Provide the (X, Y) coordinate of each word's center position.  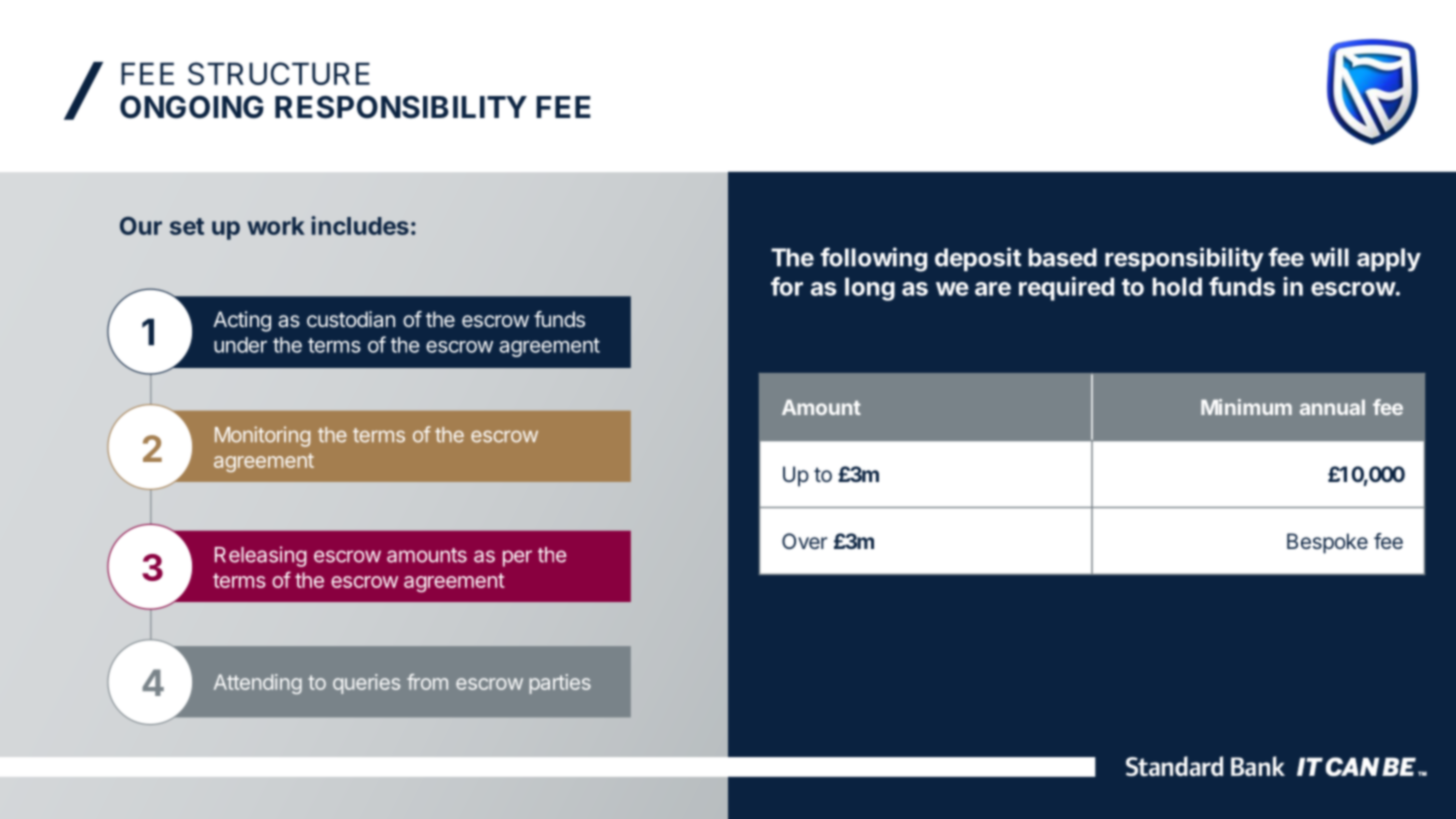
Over (804, 541)
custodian (351, 319)
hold (1177, 286)
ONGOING (191, 107)
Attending (258, 684)
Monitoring (262, 436)
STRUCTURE (279, 73)
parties (560, 684)
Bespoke (1327, 543)
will (1330, 257)
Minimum (1246, 407)
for (787, 286)
